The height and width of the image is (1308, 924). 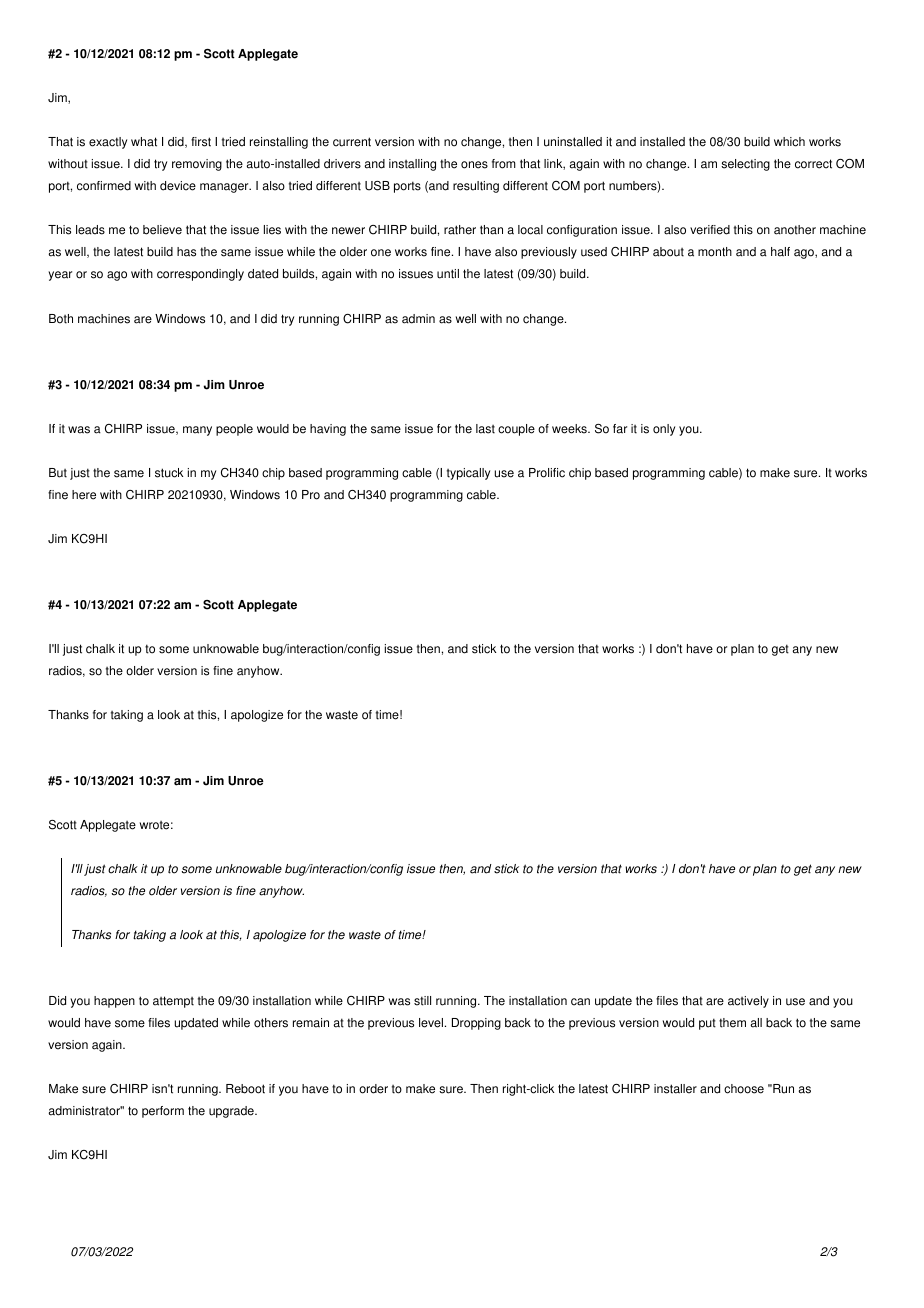 I want to click on selecting, so click(x=745, y=165).
